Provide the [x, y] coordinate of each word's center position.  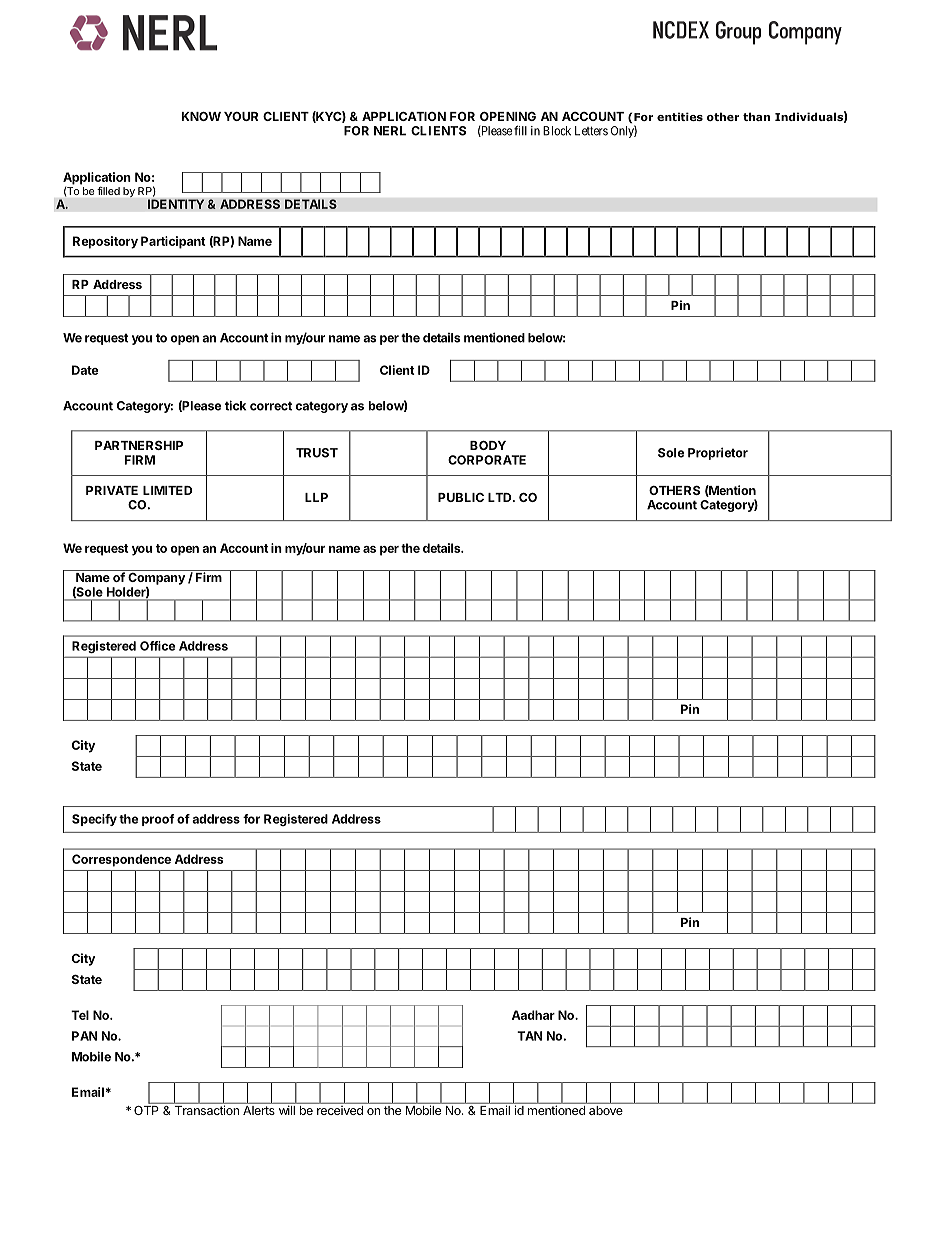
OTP [147, 1109]
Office [157, 646]
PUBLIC [461, 497]
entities [680, 116]
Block [557, 131]
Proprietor [718, 453]
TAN [530, 1036]
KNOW [201, 116]
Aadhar [533, 1015]
